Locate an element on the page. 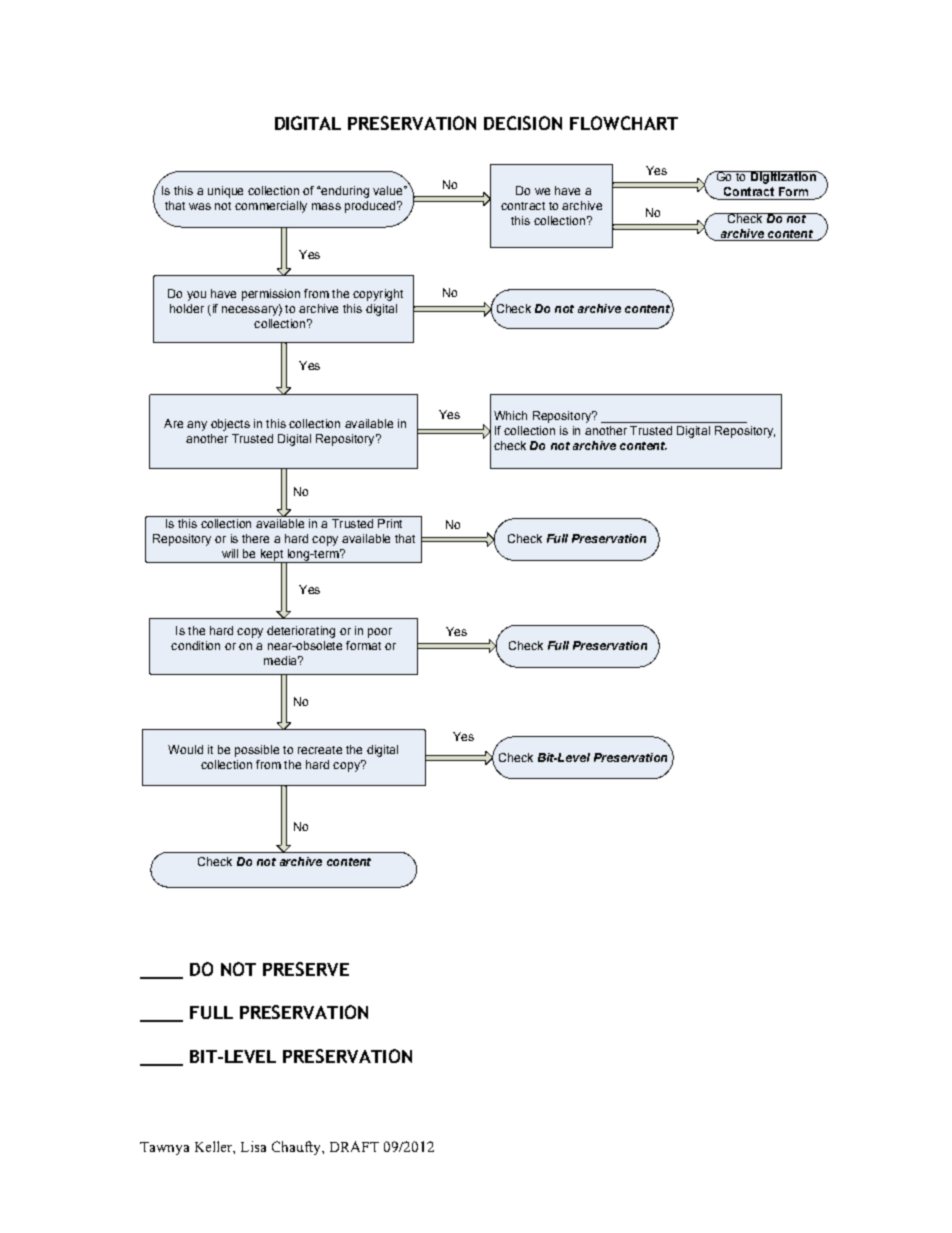 The width and height of the image is (952, 1233). FLOWCHART is located at coordinates (624, 123).
